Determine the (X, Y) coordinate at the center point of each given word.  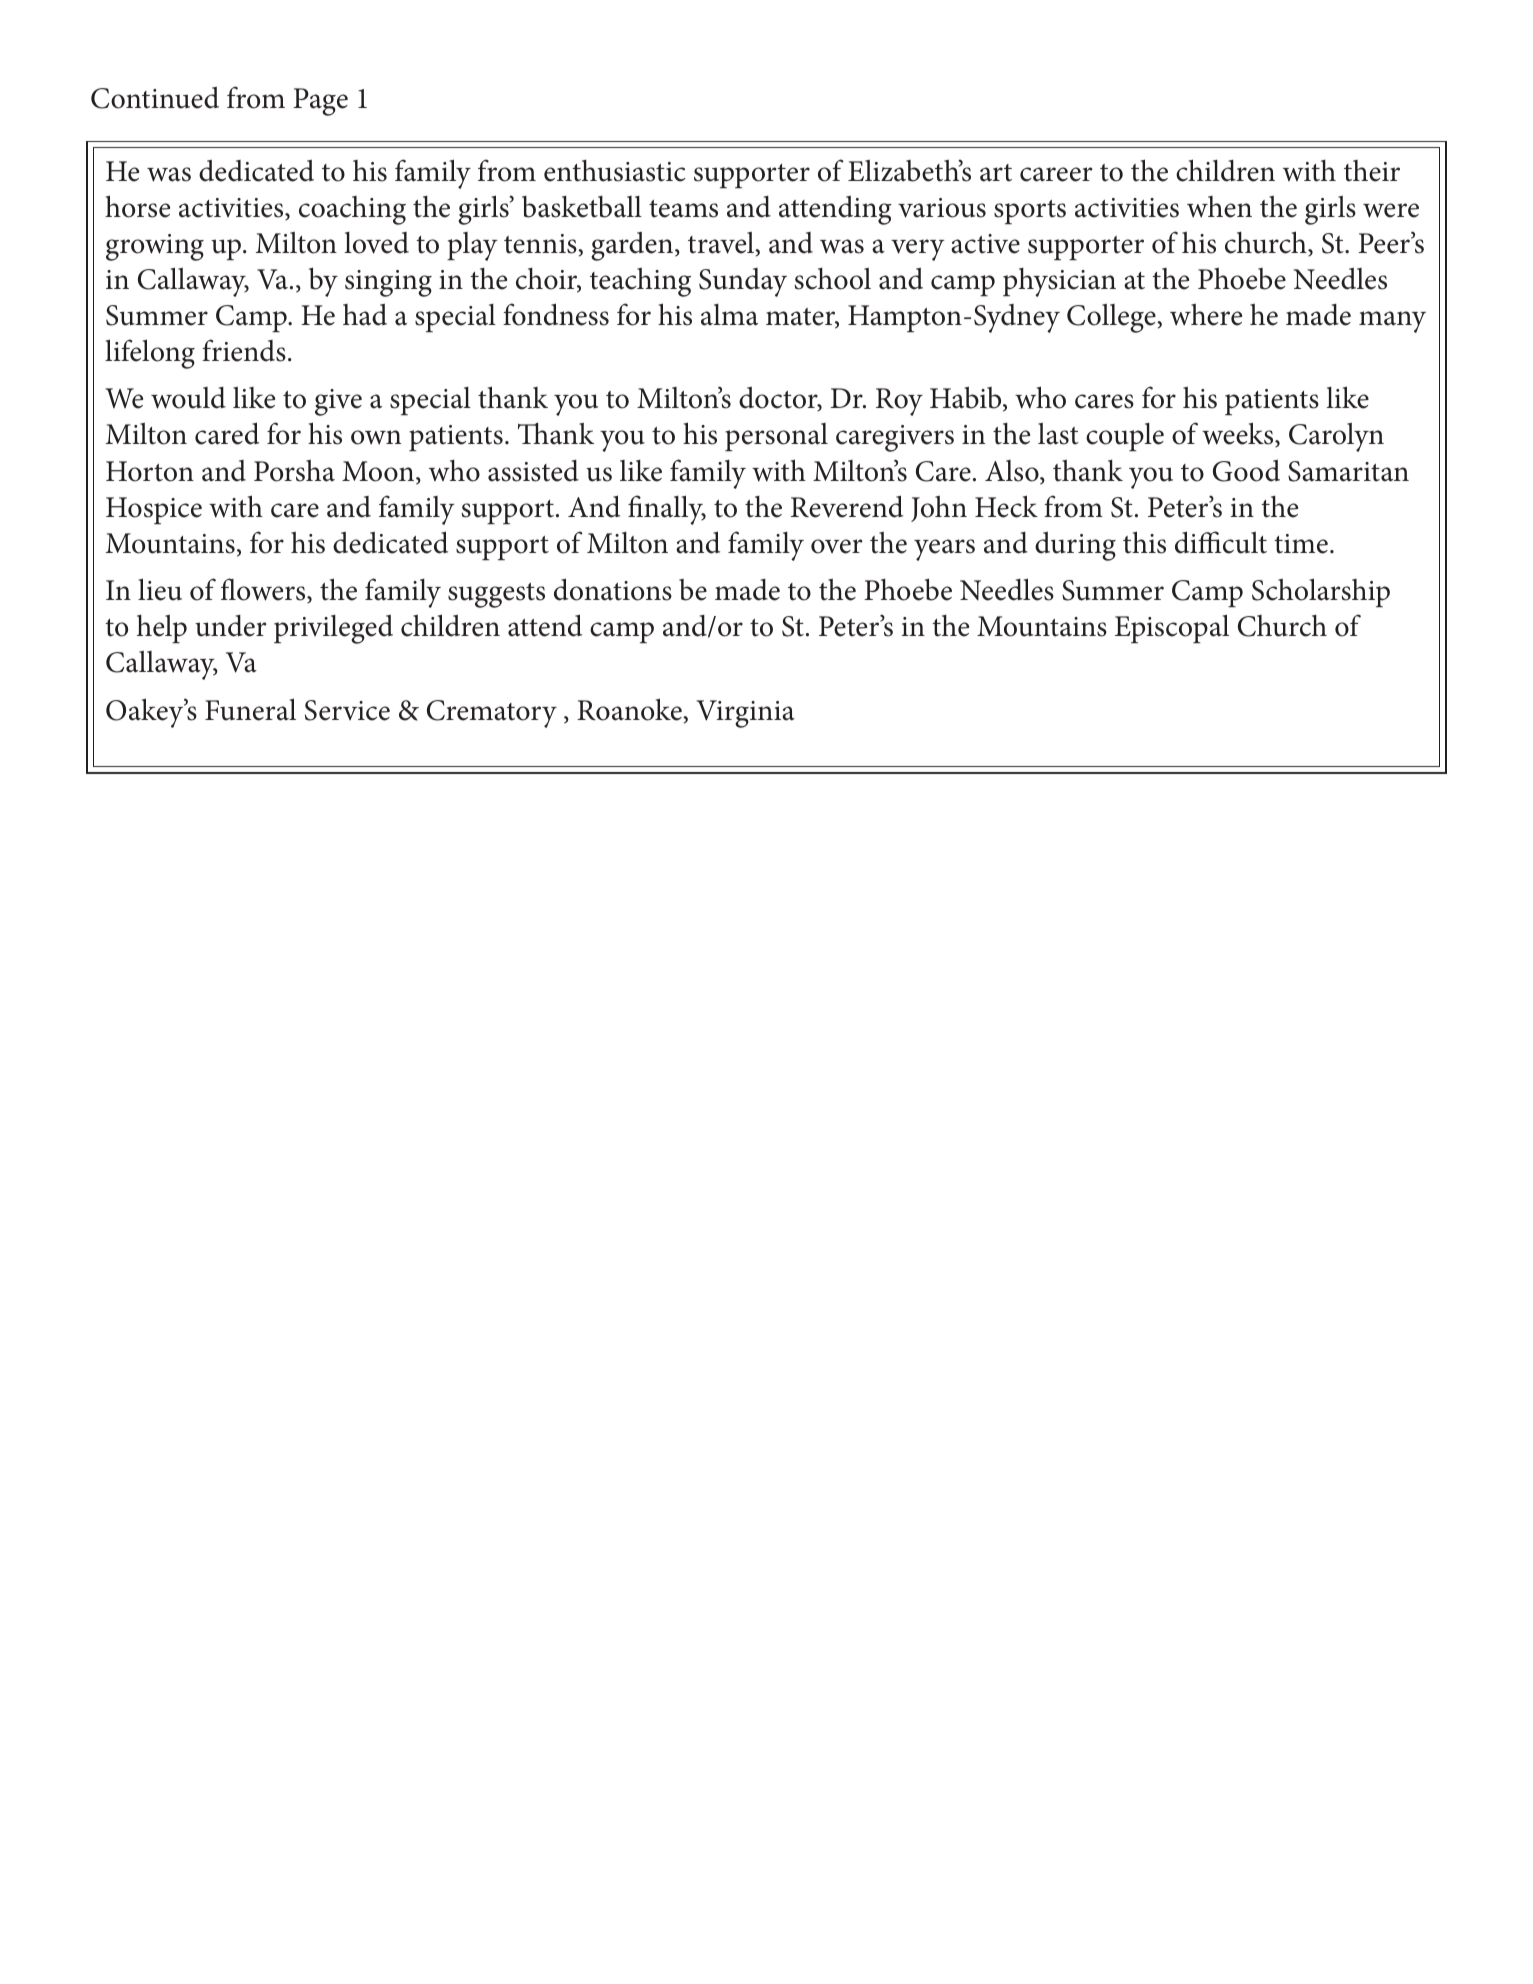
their (1372, 171)
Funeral (250, 709)
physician (1059, 282)
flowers (264, 590)
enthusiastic (615, 171)
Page (320, 102)
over (836, 546)
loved (376, 243)
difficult (1221, 542)
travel (722, 243)
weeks (1239, 434)
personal (776, 437)
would (188, 398)
